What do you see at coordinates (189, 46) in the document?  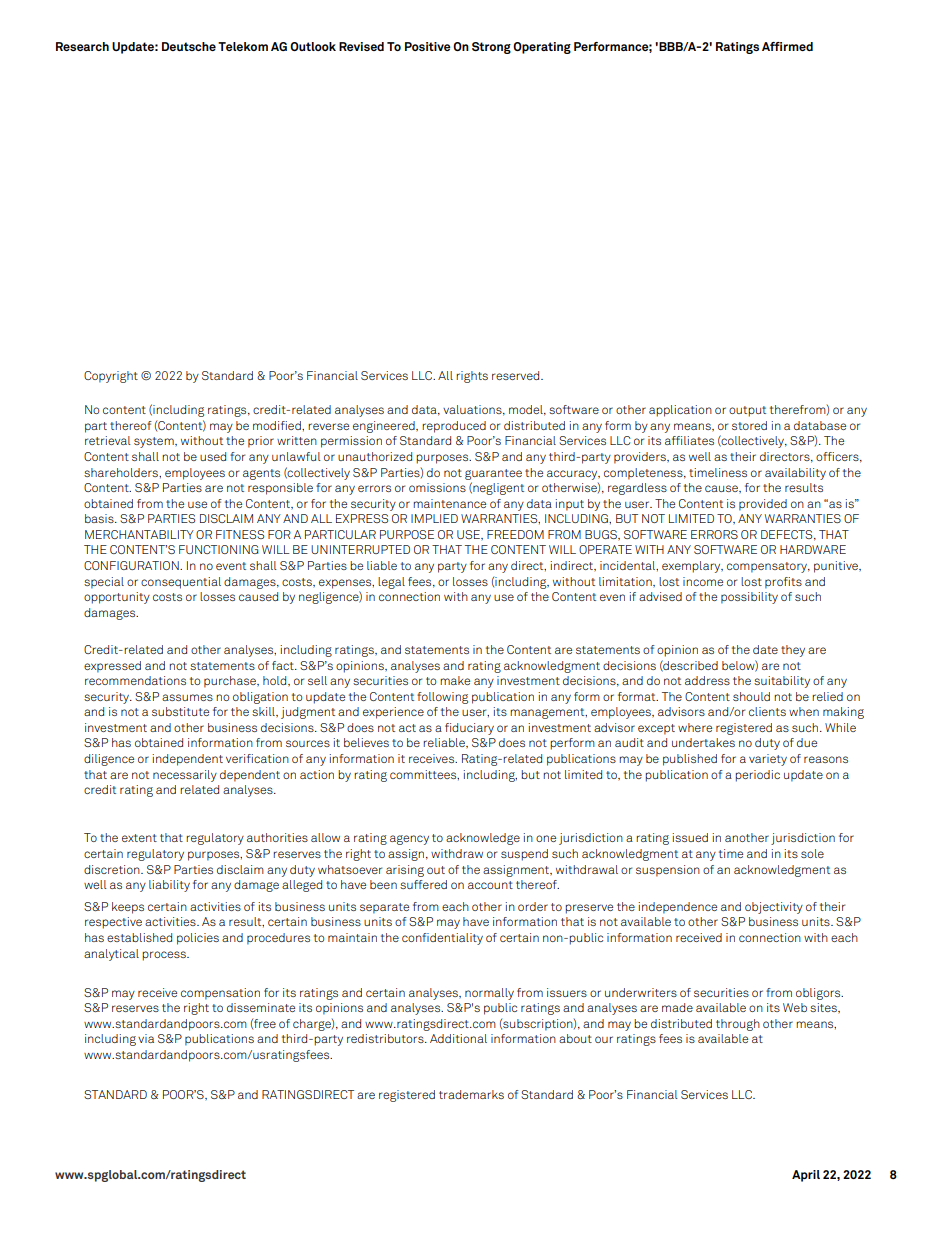 I see `Deutsche` at bounding box center [189, 46].
